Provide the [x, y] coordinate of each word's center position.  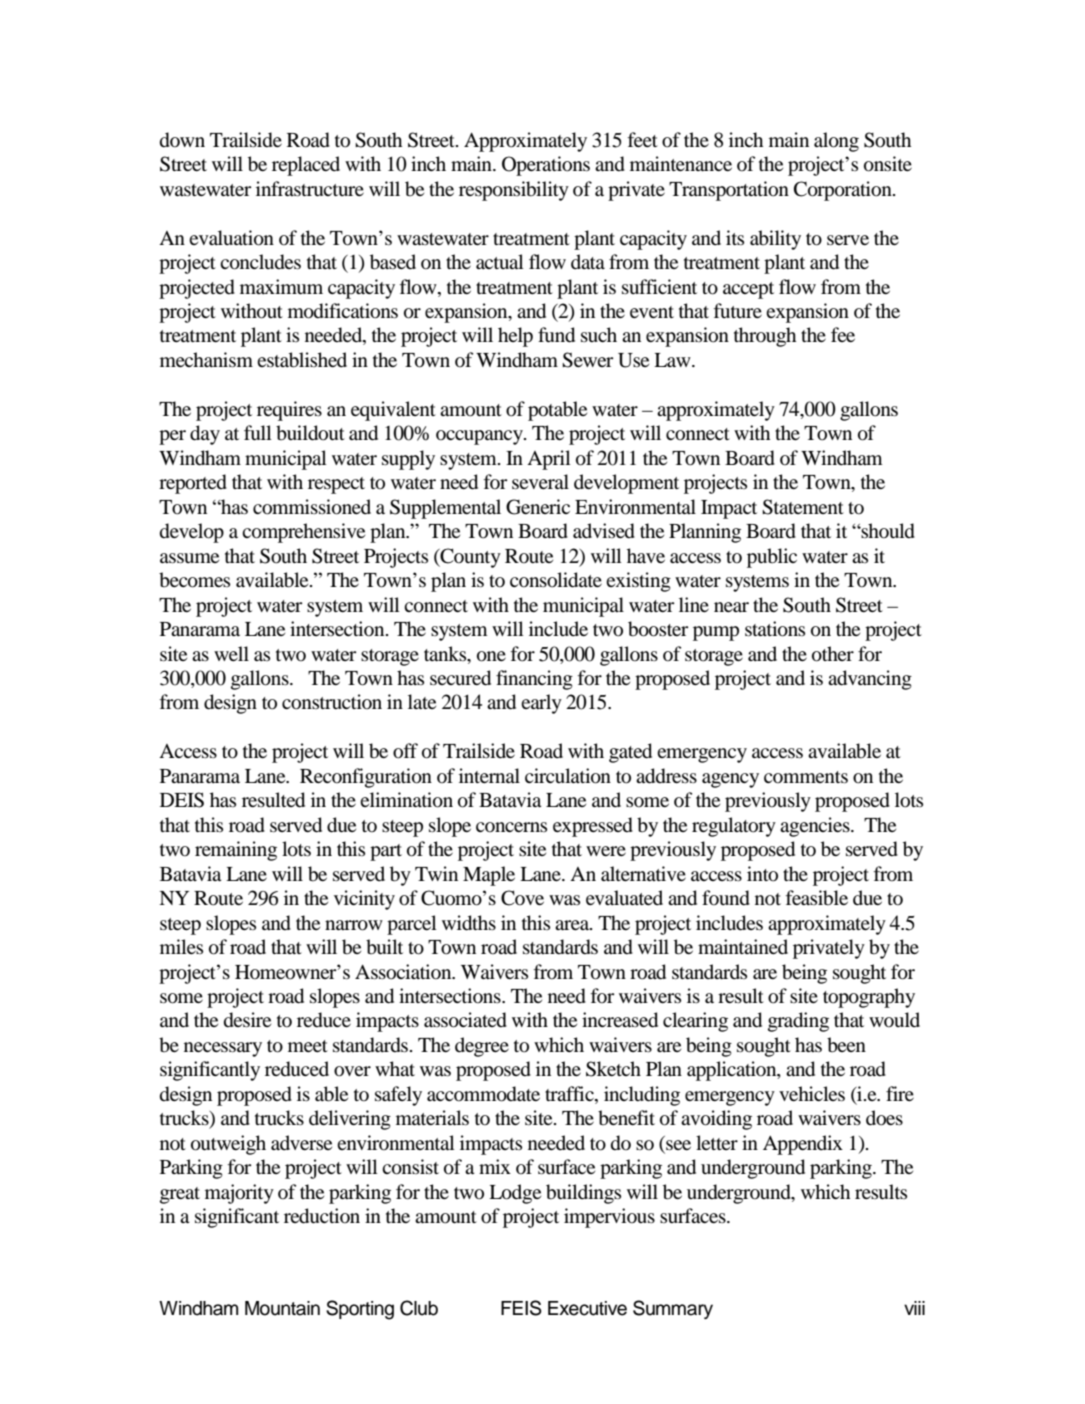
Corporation [844, 191]
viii [914, 1308]
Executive [587, 1308]
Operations [546, 166]
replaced [306, 166]
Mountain [282, 1308]
